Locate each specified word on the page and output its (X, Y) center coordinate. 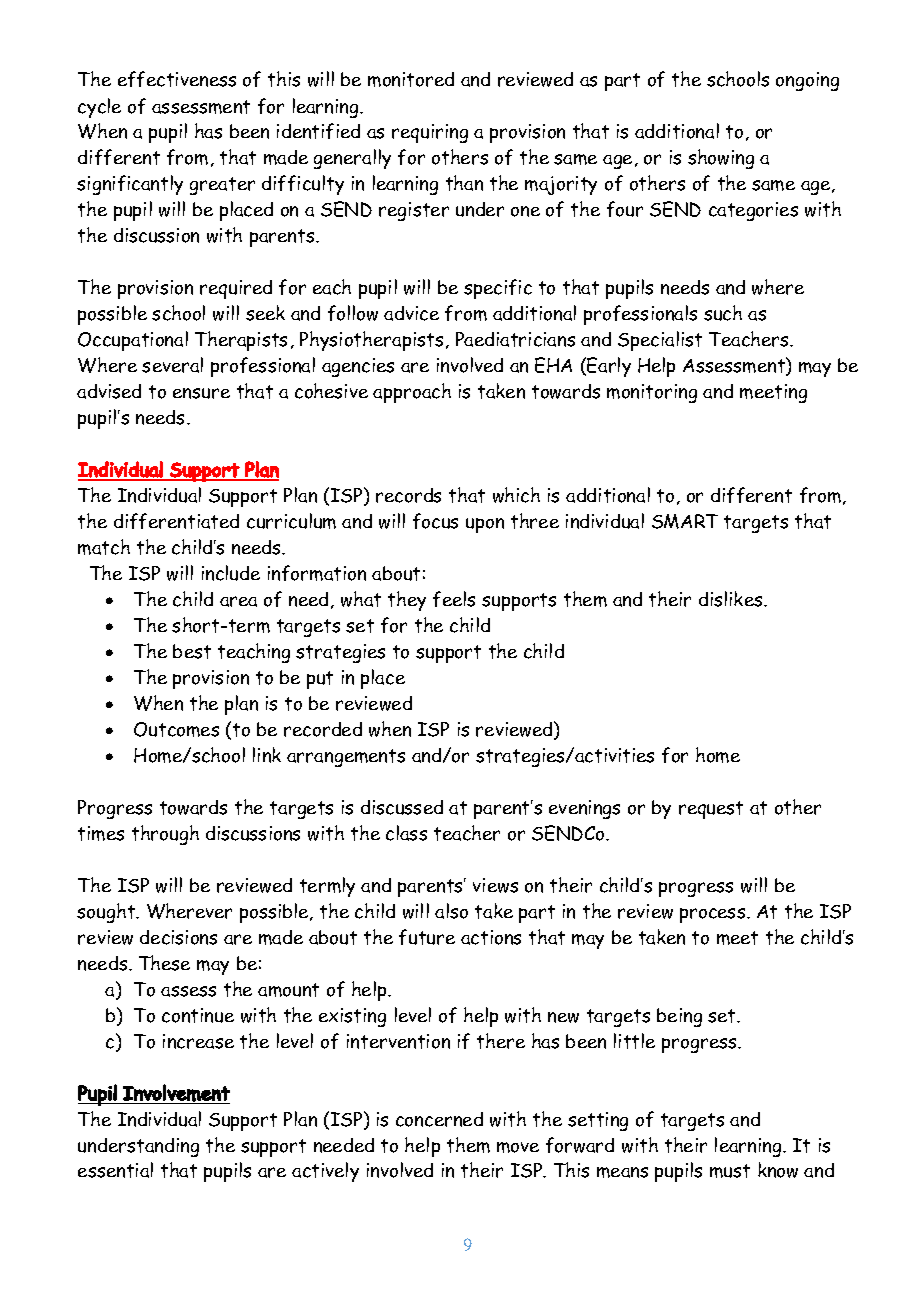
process (714, 915)
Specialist (660, 341)
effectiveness (177, 79)
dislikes (732, 599)
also (451, 911)
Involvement (176, 1093)
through (165, 835)
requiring (430, 133)
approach (412, 393)
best (192, 651)
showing (721, 159)
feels (454, 599)
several (172, 365)
